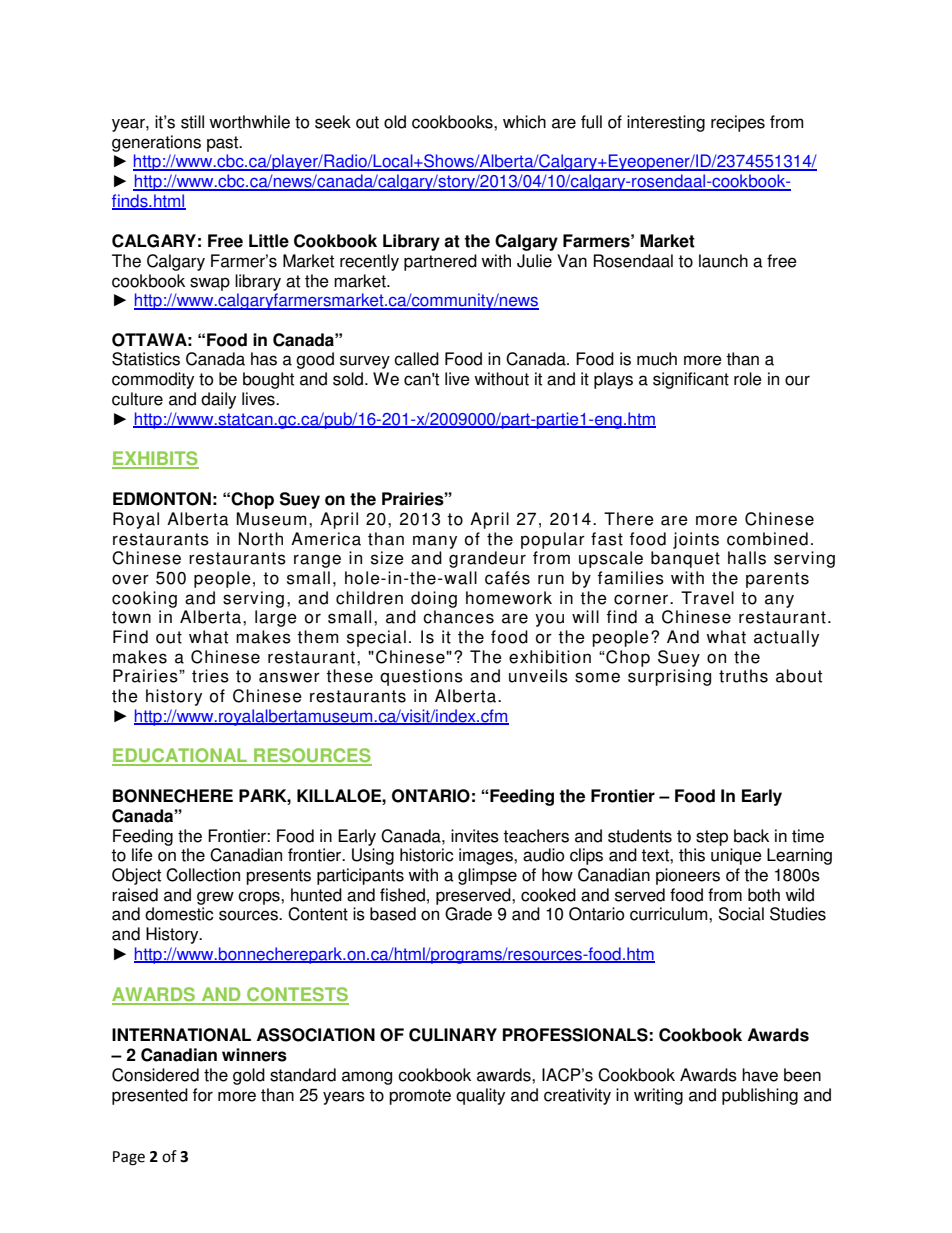 Image resolution: width=952 pixels, height=1233 pixels. What do you see at coordinates (224, 144) in the image?
I see `past` at bounding box center [224, 144].
